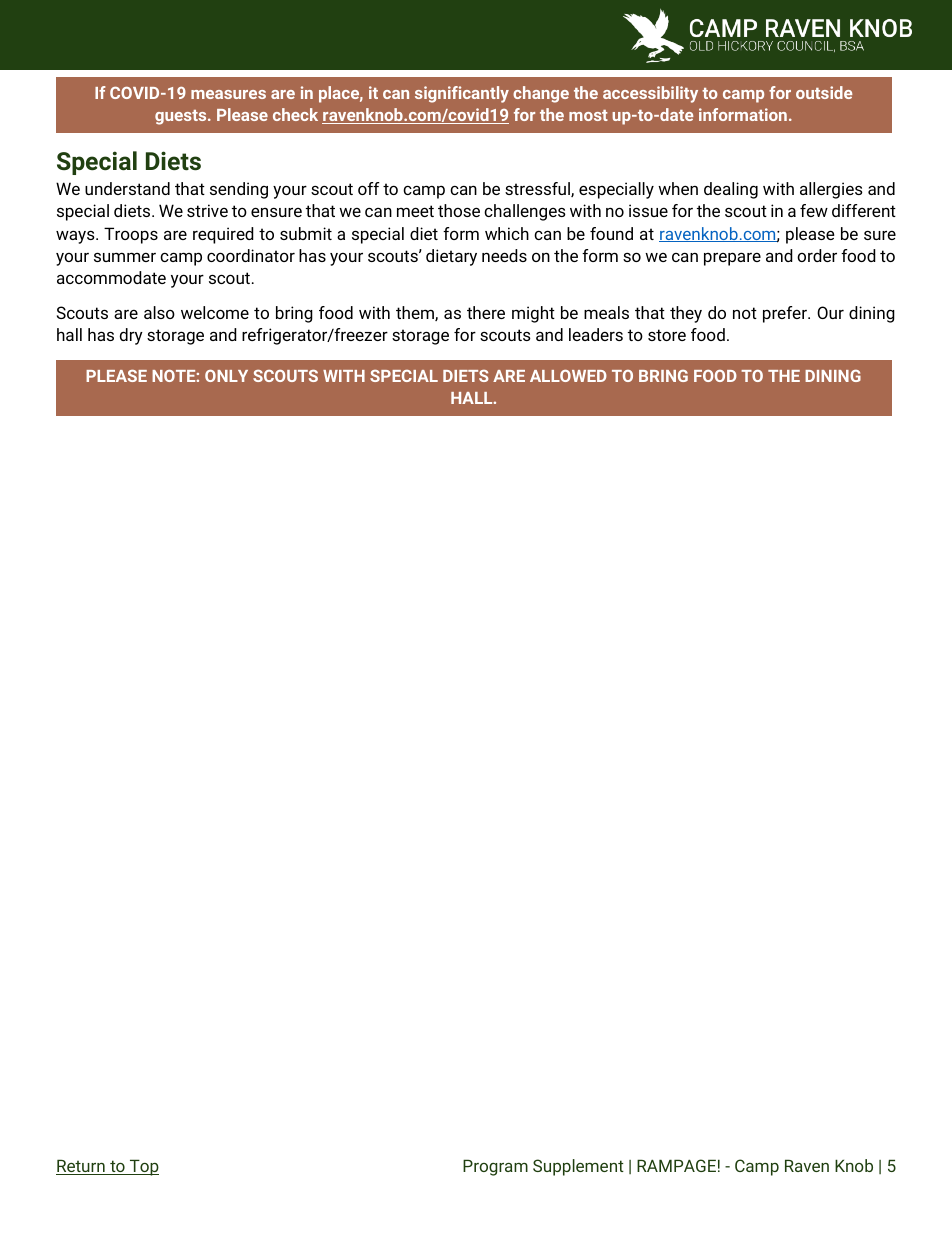 The width and height of the image is (952, 1233). Describe the element at coordinates (462, 94) in the image. I see `significantly` at that location.
